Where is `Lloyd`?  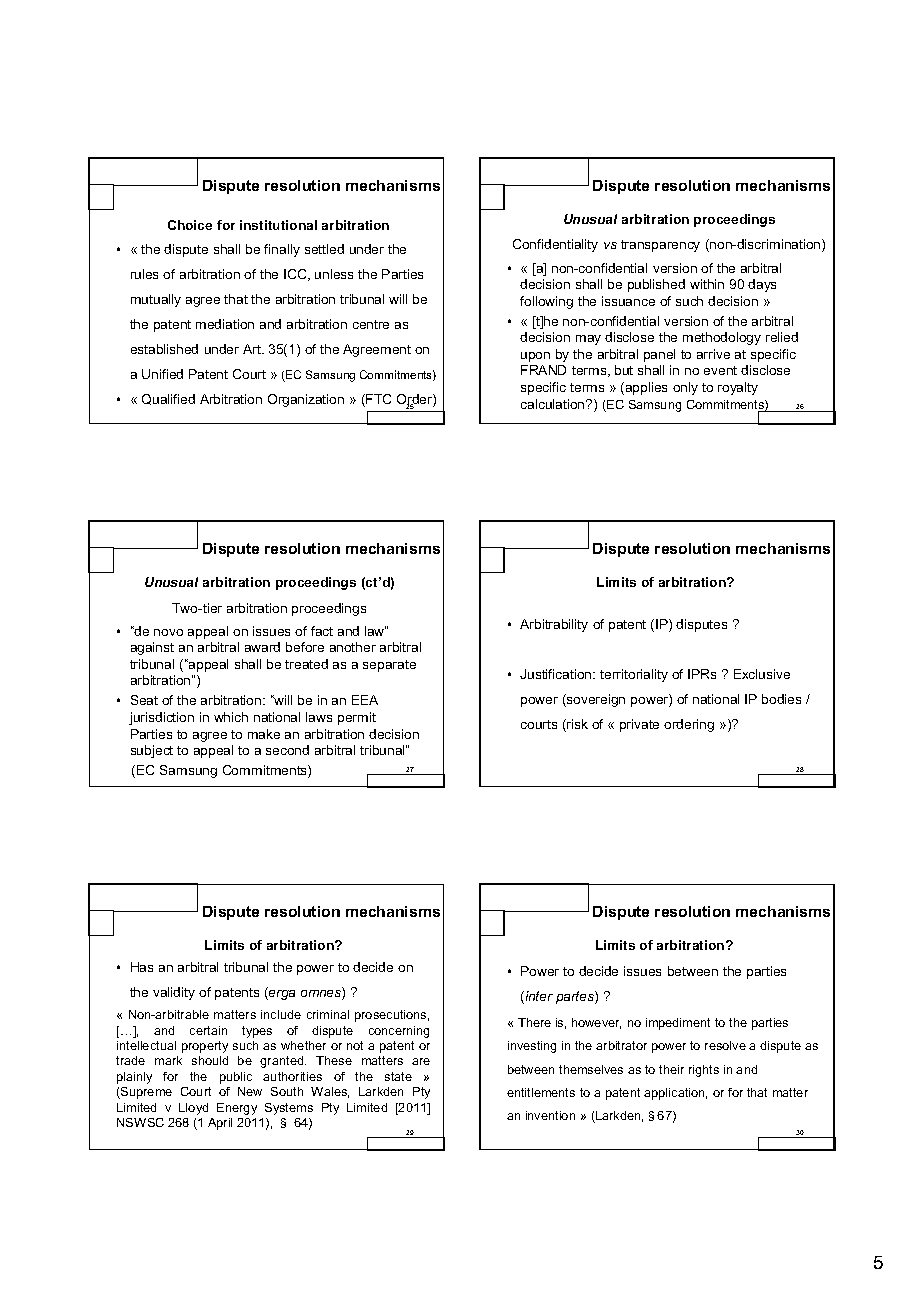
Lloyd is located at coordinates (193, 1109).
